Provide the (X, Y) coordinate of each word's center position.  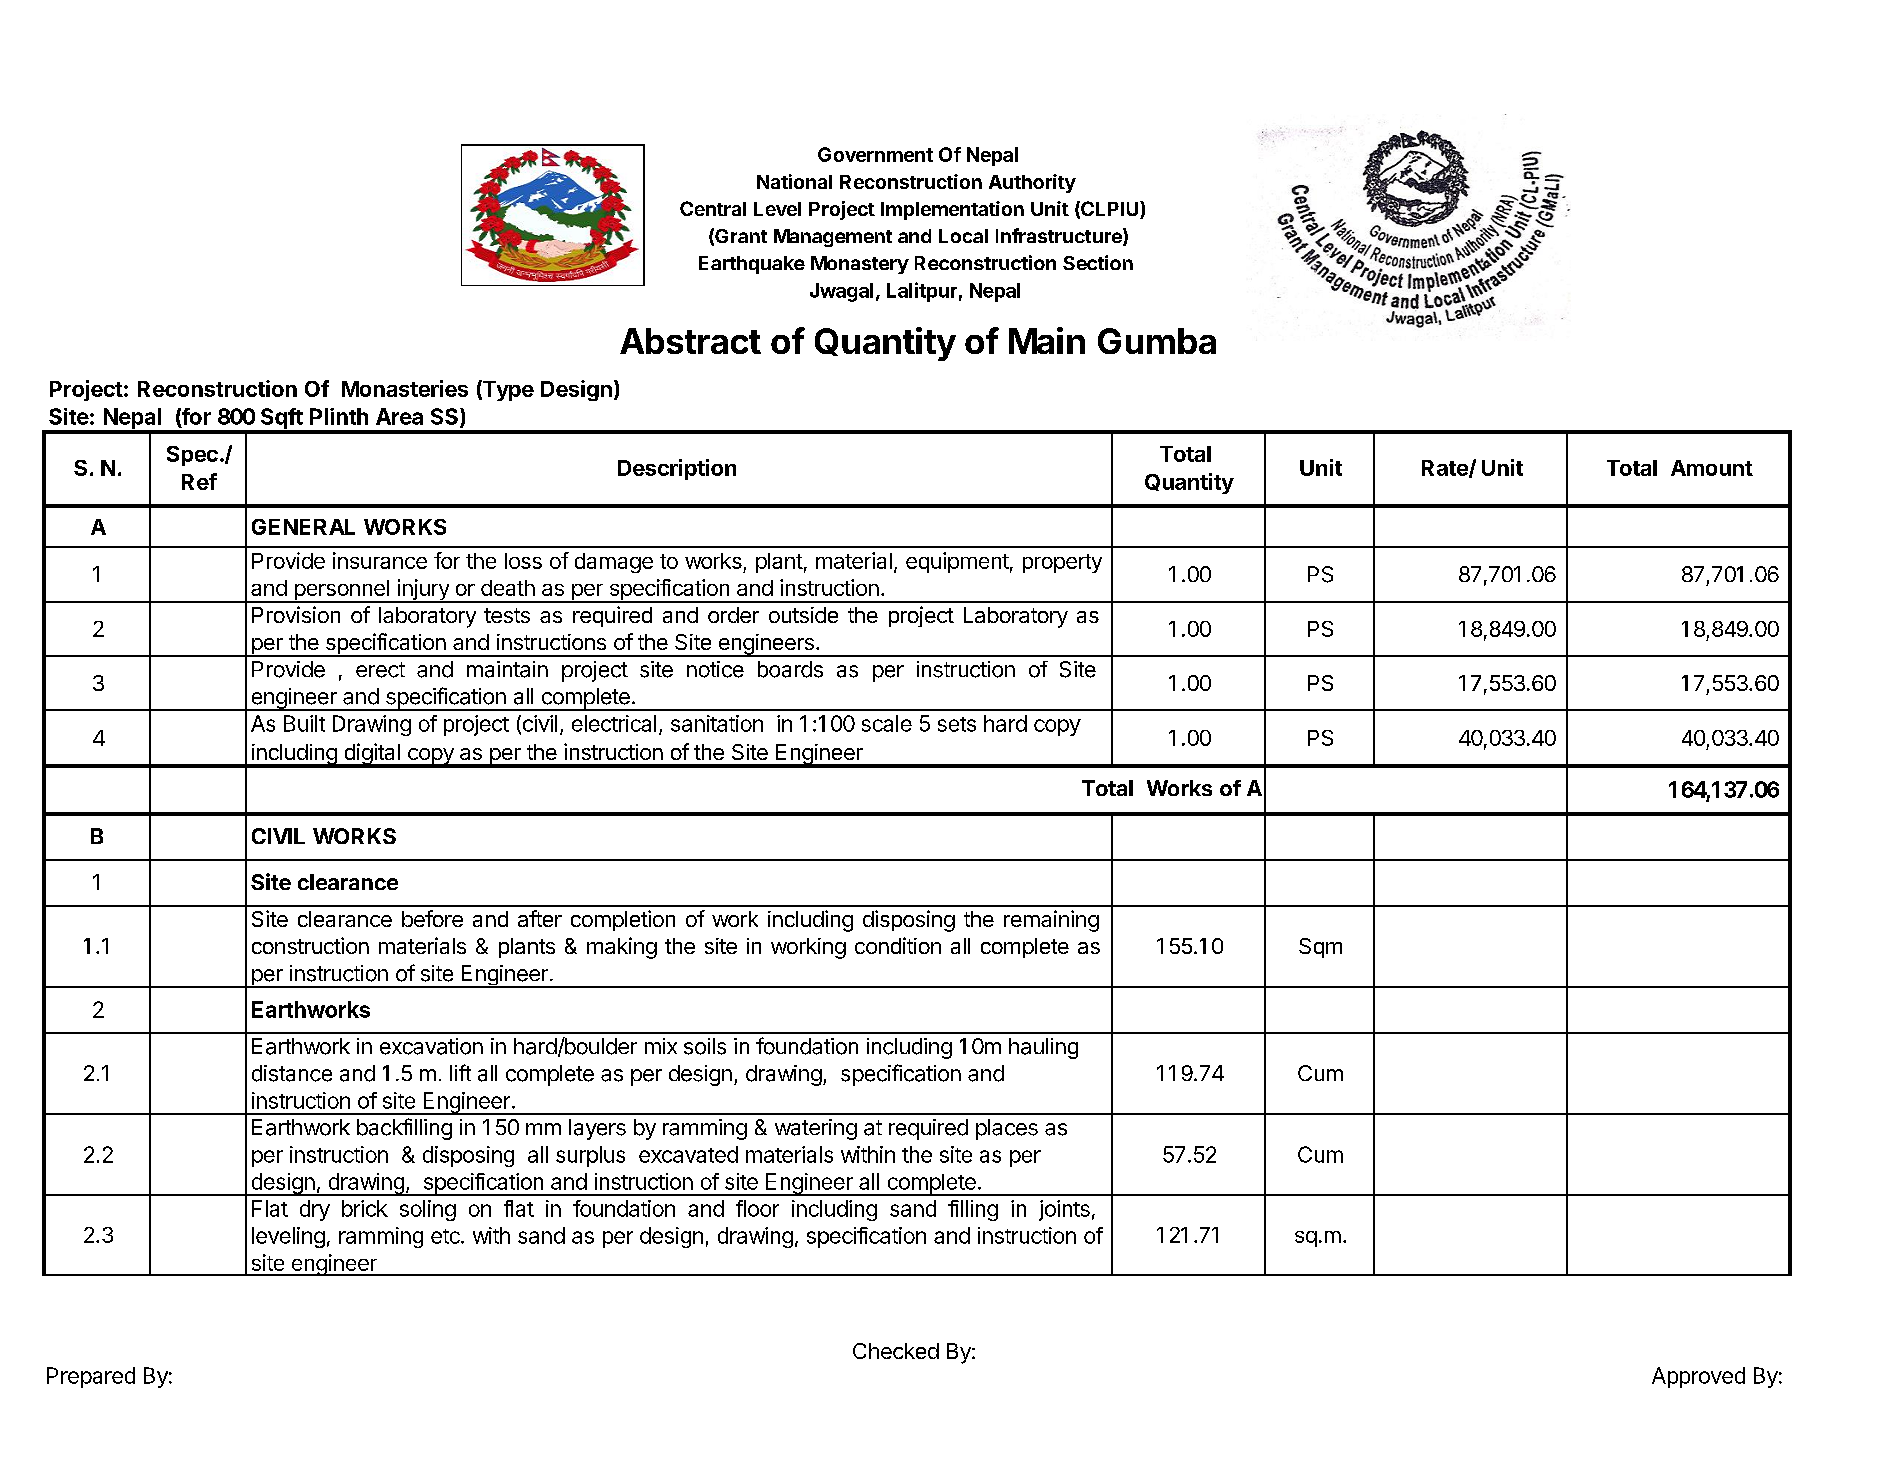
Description (677, 469)
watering (816, 1129)
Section (1098, 262)
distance (292, 1073)
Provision (296, 614)
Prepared (91, 1377)
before (432, 918)
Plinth (339, 416)
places (1007, 1129)
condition (898, 945)
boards (790, 669)
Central (713, 208)
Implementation (952, 210)
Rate (1446, 469)
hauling (1043, 1048)
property (1062, 563)
